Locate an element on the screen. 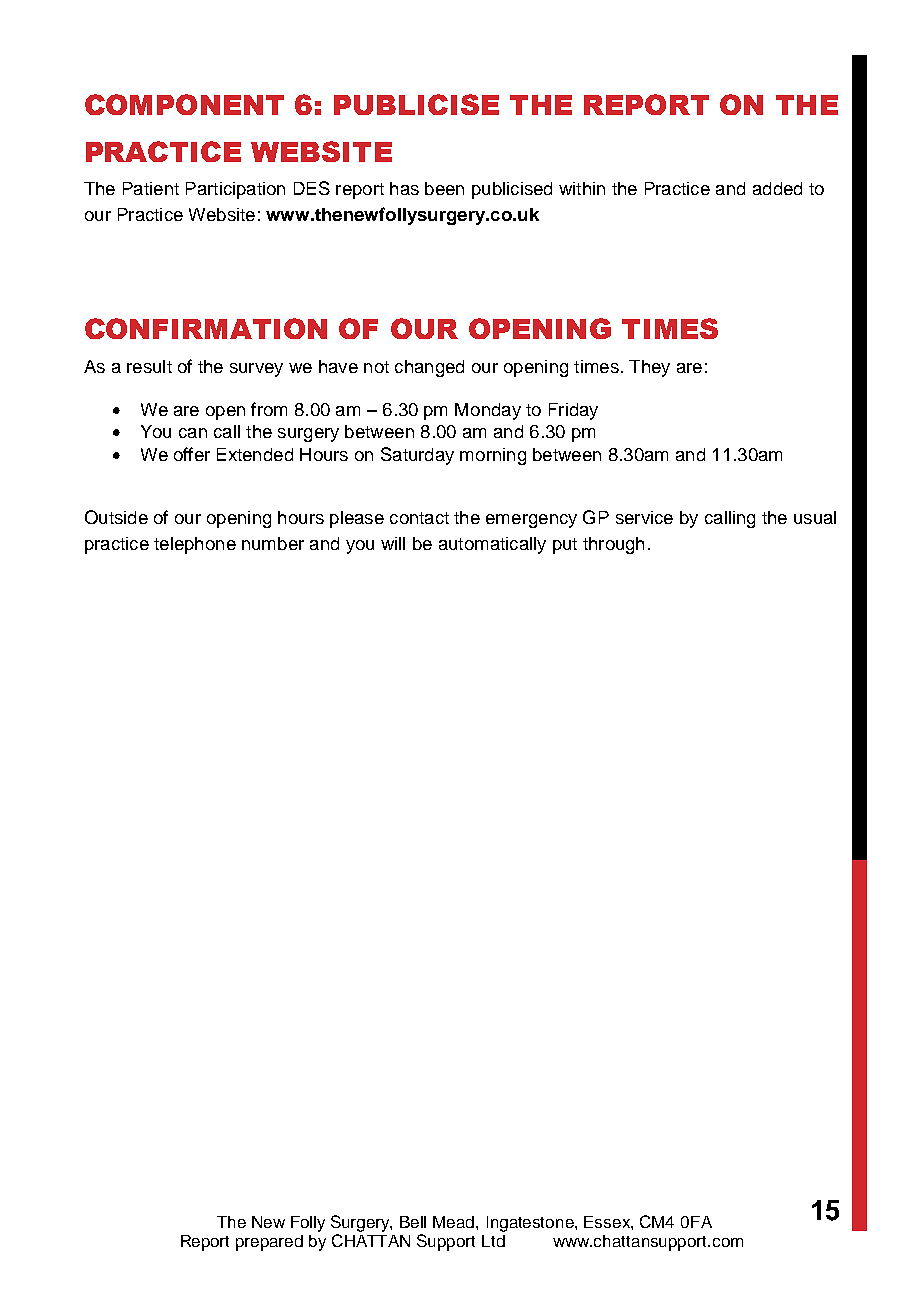 The height and width of the screenshot is (1307, 924). prepared is located at coordinates (269, 1243).
